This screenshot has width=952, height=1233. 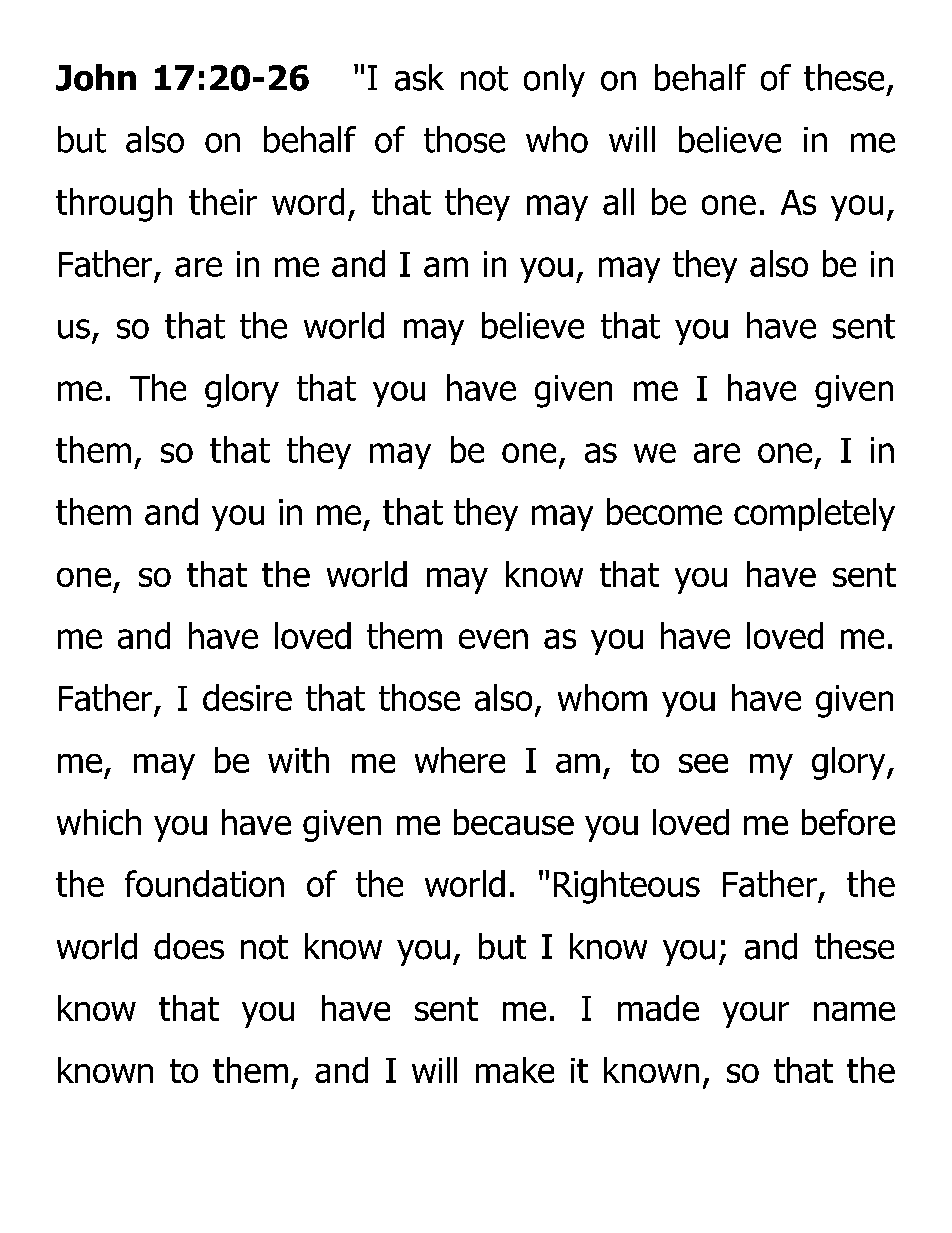 What do you see at coordinates (618, 201) in the screenshot?
I see `all` at bounding box center [618, 201].
